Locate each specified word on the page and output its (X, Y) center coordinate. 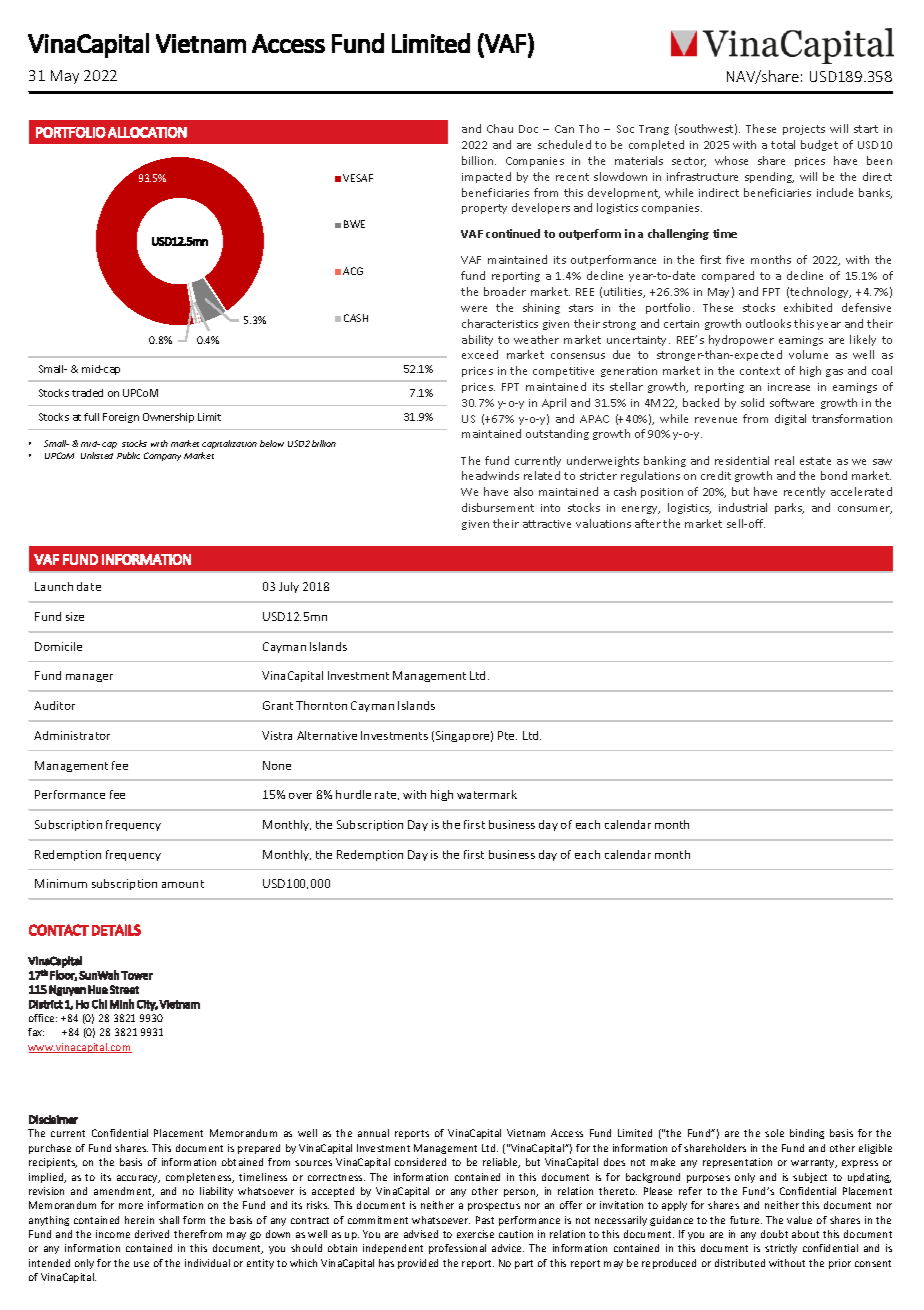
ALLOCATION (147, 132)
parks (789, 508)
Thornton (321, 705)
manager (89, 678)
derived (152, 1234)
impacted (486, 177)
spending (769, 177)
